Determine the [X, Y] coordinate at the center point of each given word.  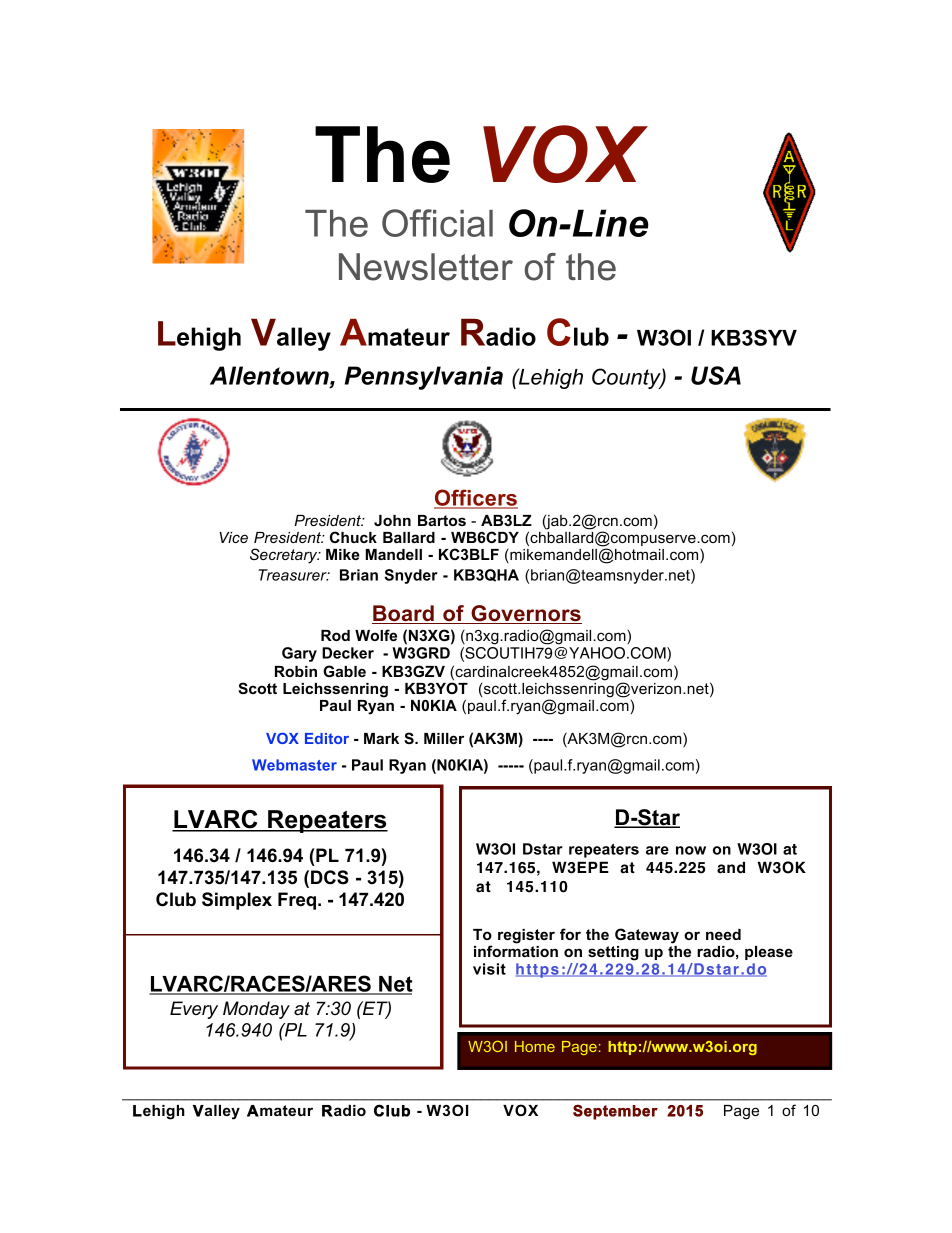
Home [535, 1046]
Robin [296, 671]
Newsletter [426, 267]
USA [716, 375]
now [691, 850]
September [615, 1112]
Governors [525, 614]
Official [437, 223]
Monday [256, 1010]
